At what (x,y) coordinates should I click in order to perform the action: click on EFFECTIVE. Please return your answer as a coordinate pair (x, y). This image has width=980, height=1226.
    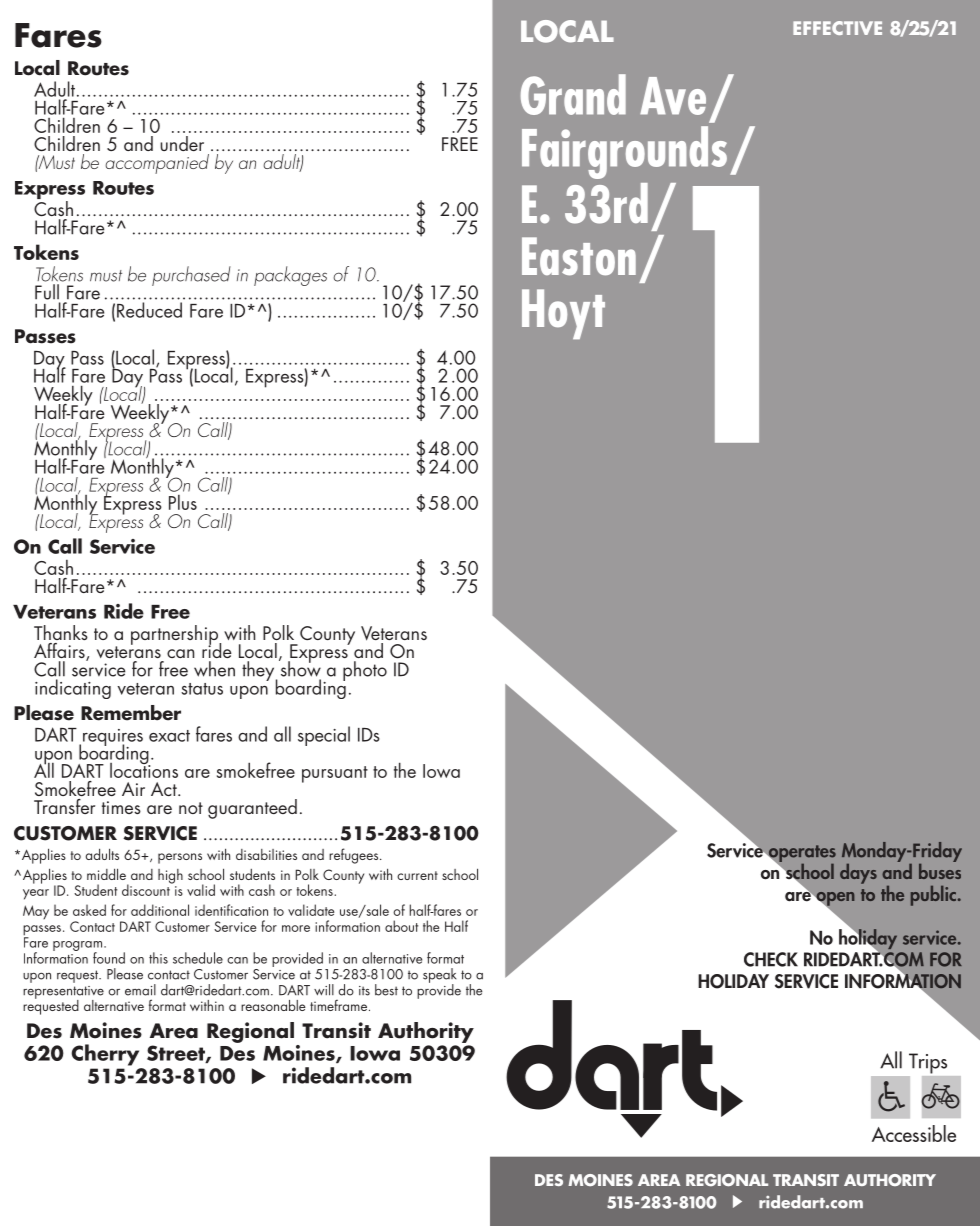
    Looking at the image, I should click on (837, 28).
